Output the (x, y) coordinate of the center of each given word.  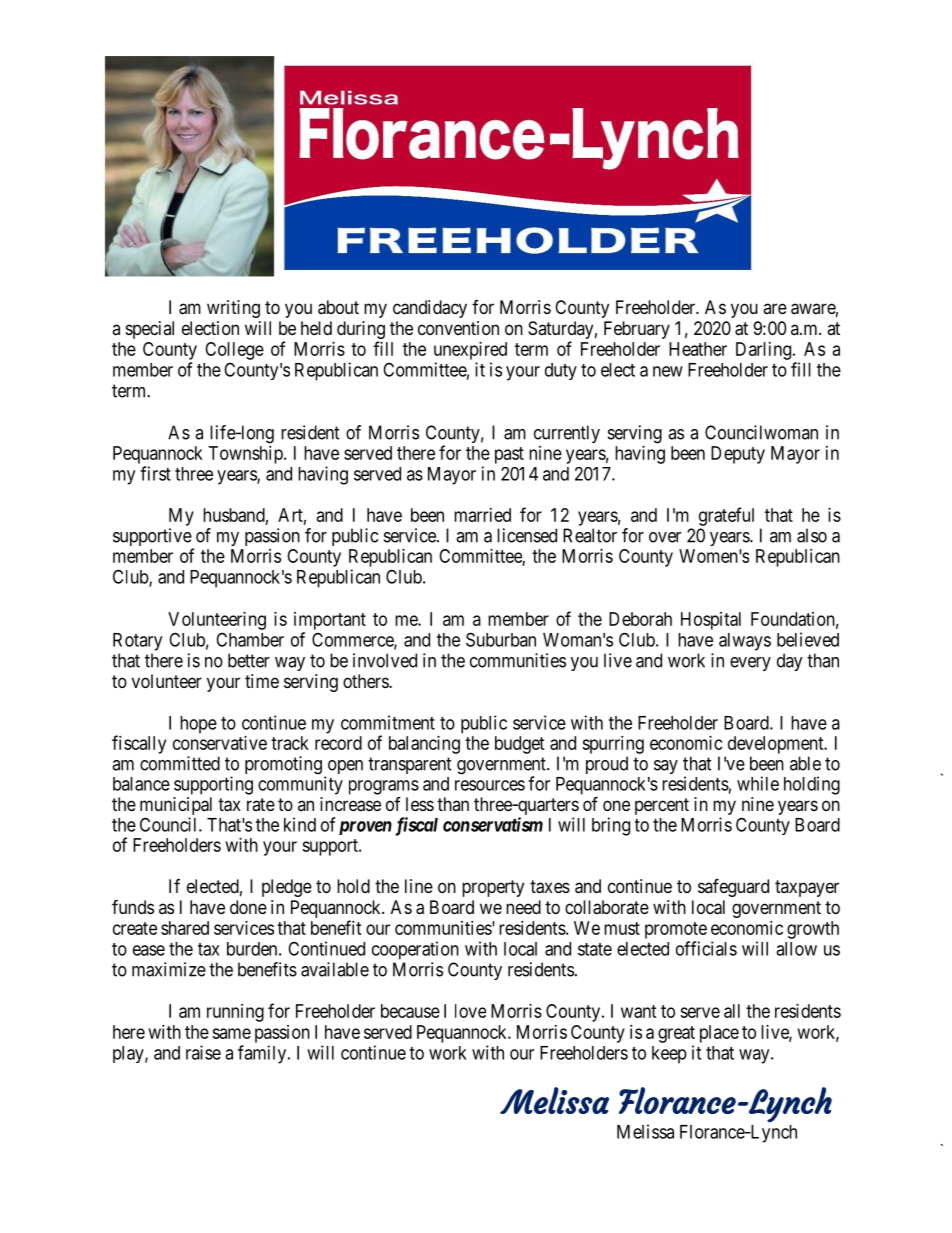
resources (490, 785)
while (758, 783)
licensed (527, 535)
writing (233, 309)
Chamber (250, 639)
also (812, 535)
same (231, 1033)
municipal (176, 807)
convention (458, 328)
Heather (698, 349)
